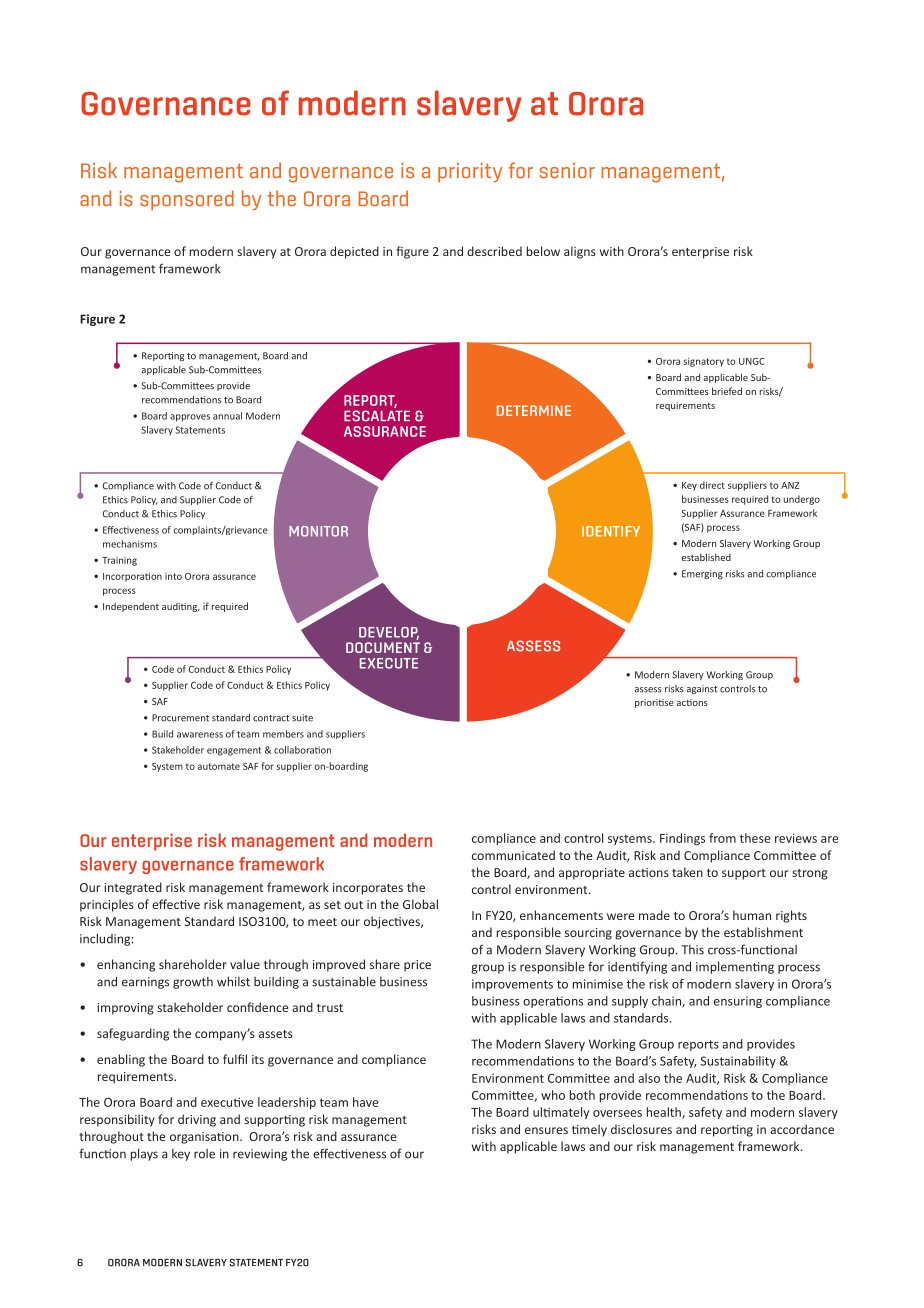  What do you see at coordinates (712, 485) in the screenshot?
I see `direct` at bounding box center [712, 485].
